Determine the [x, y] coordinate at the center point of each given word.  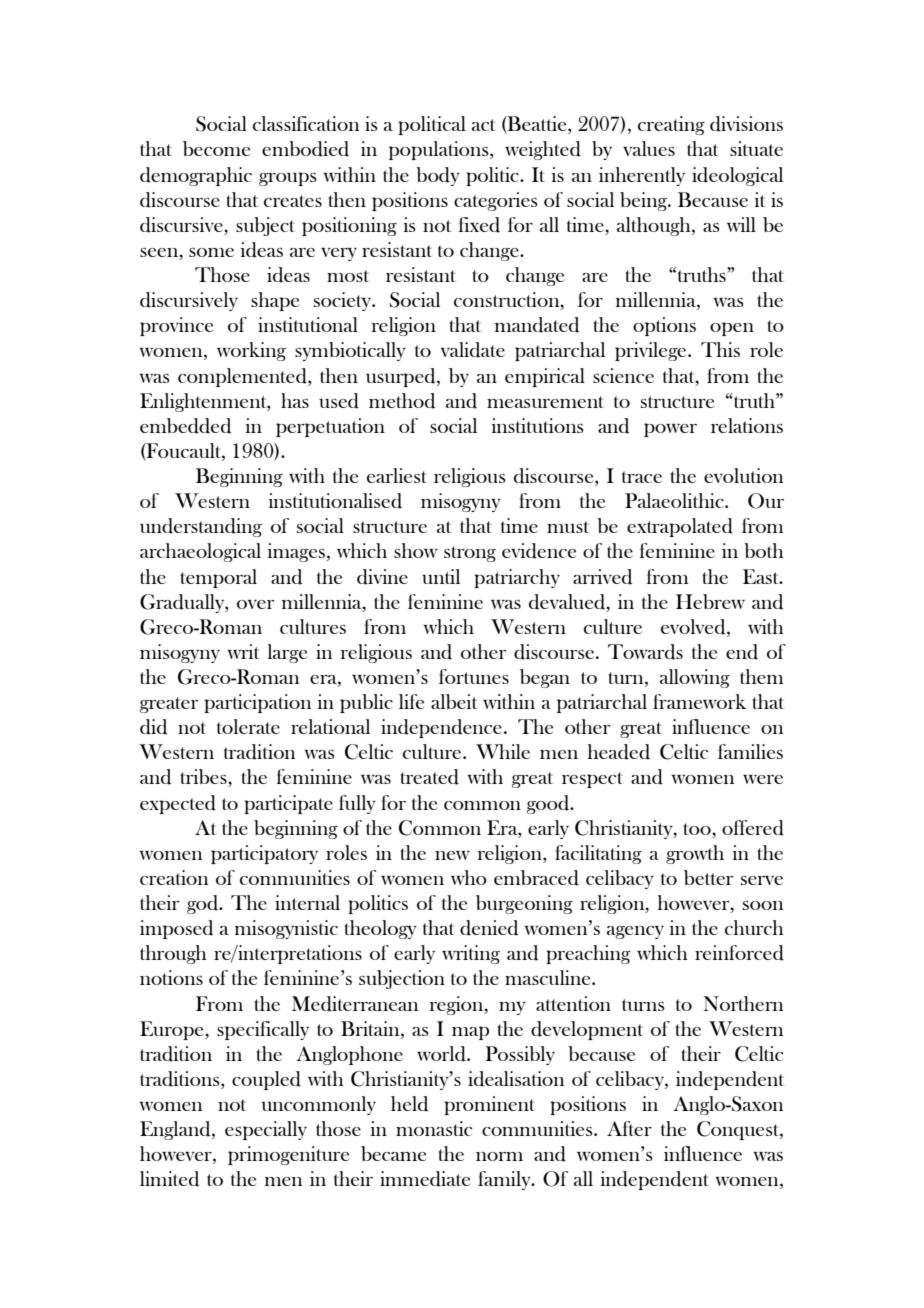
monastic [434, 1128]
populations [440, 150]
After [629, 1128]
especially [266, 1130]
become [216, 148]
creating [671, 125]
